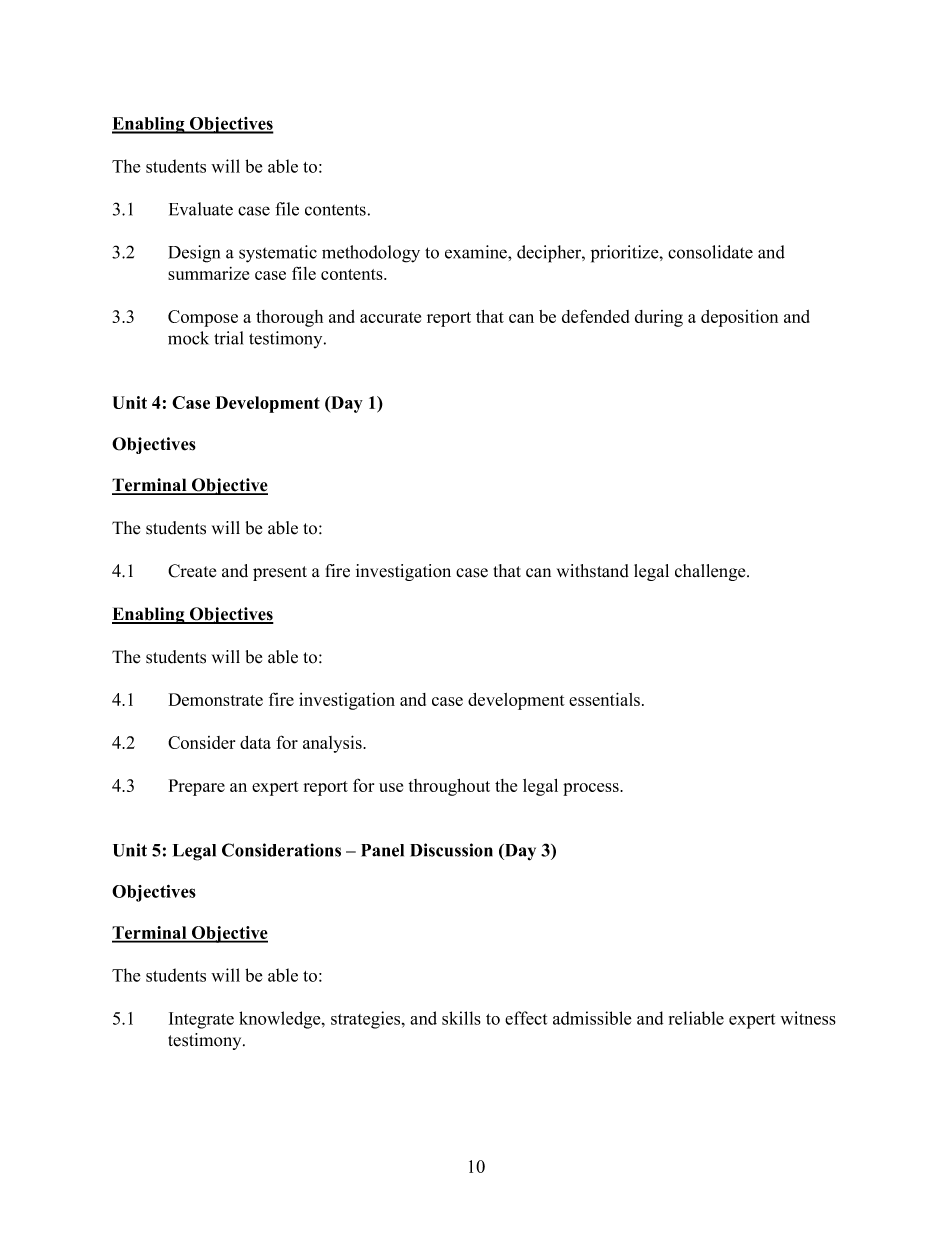 The height and width of the screenshot is (1233, 952). What do you see at coordinates (711, 572) in the screenshot?
I see `challenge` at bounding box center [711, 572].
